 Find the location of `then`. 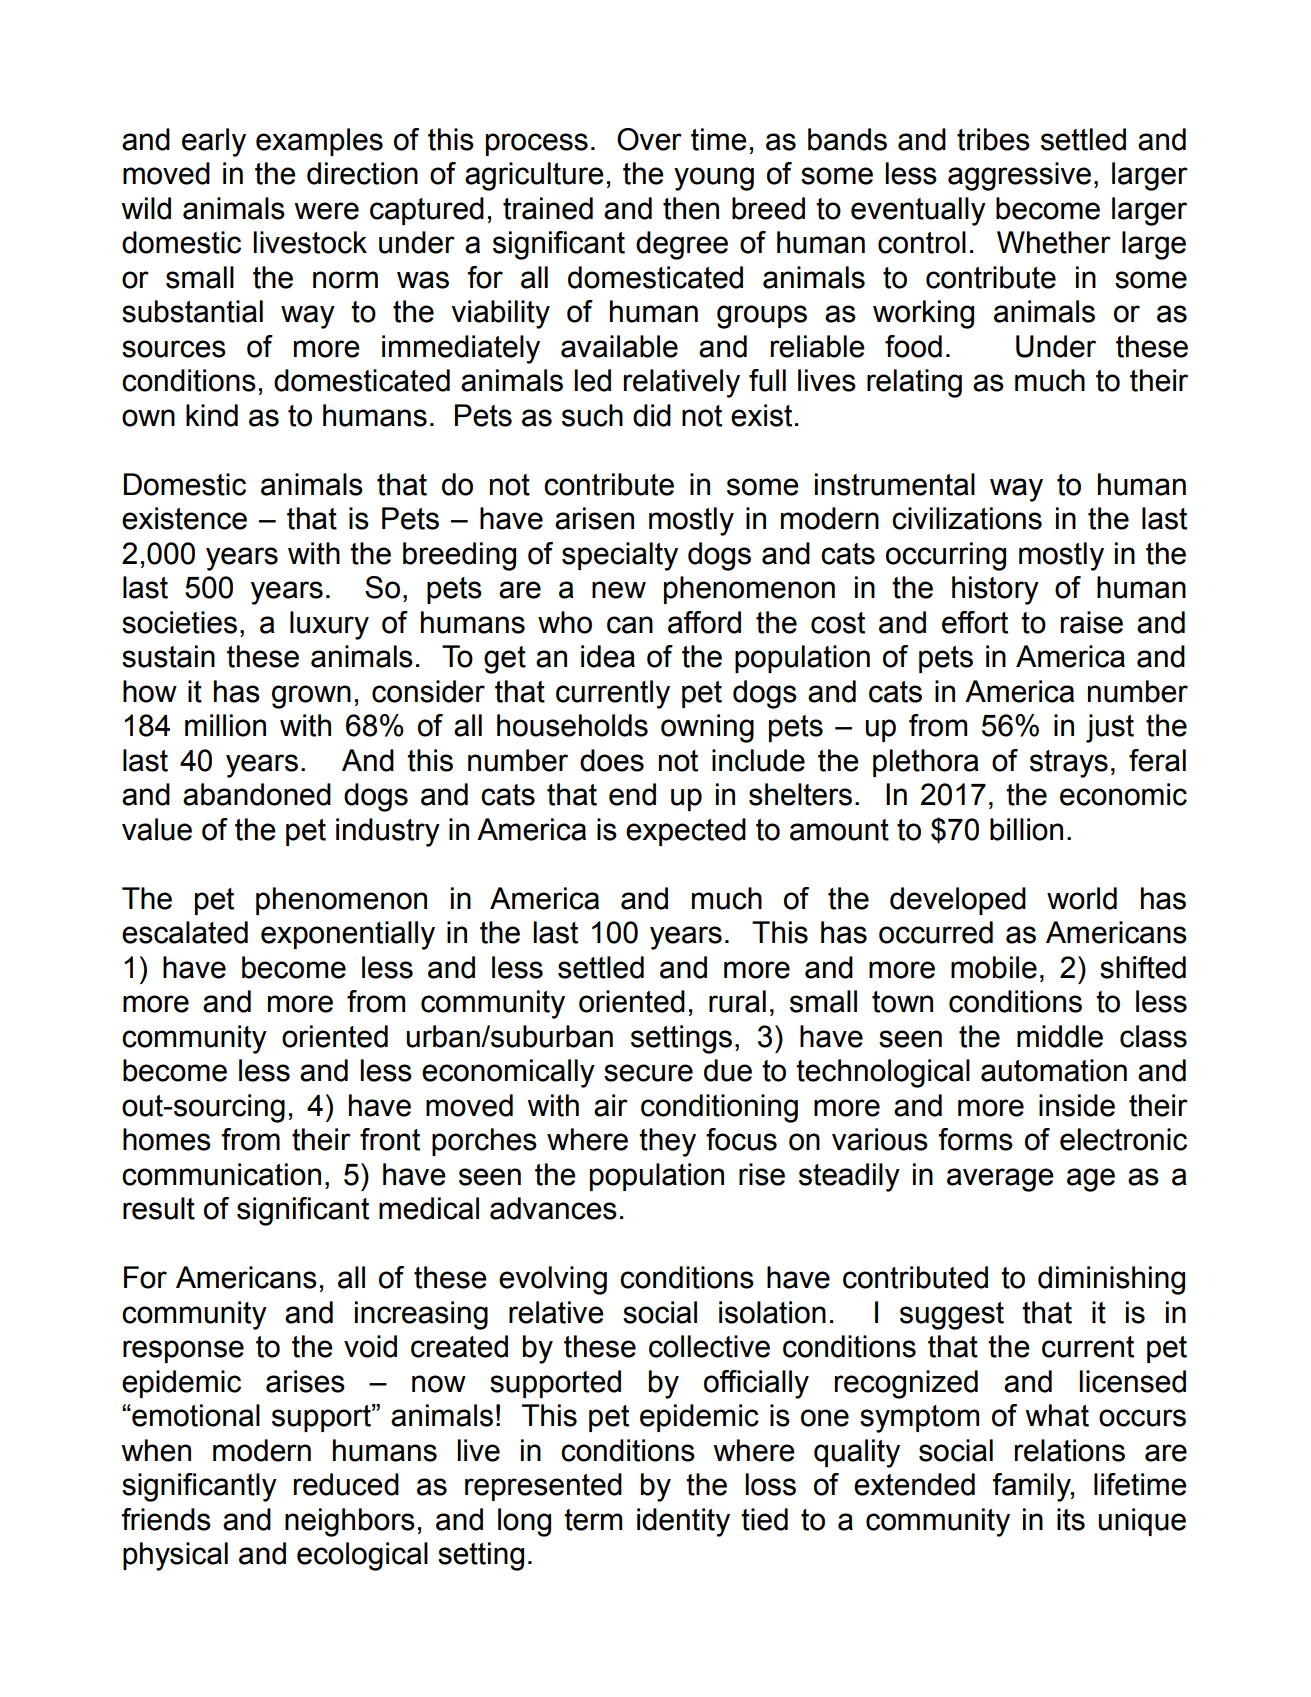

then is located at coordinates (691, 208).
